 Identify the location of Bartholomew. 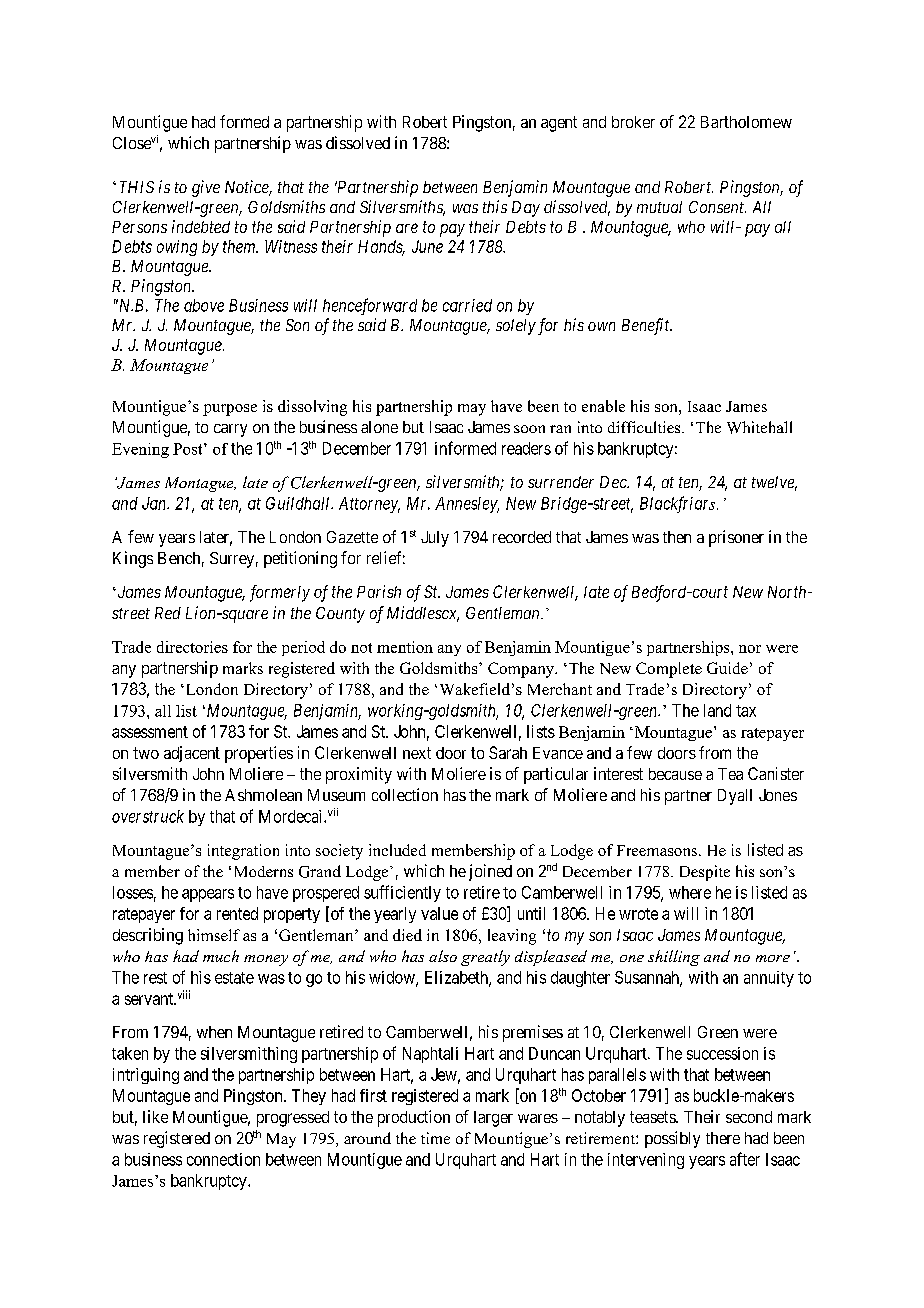
(746, 122).
